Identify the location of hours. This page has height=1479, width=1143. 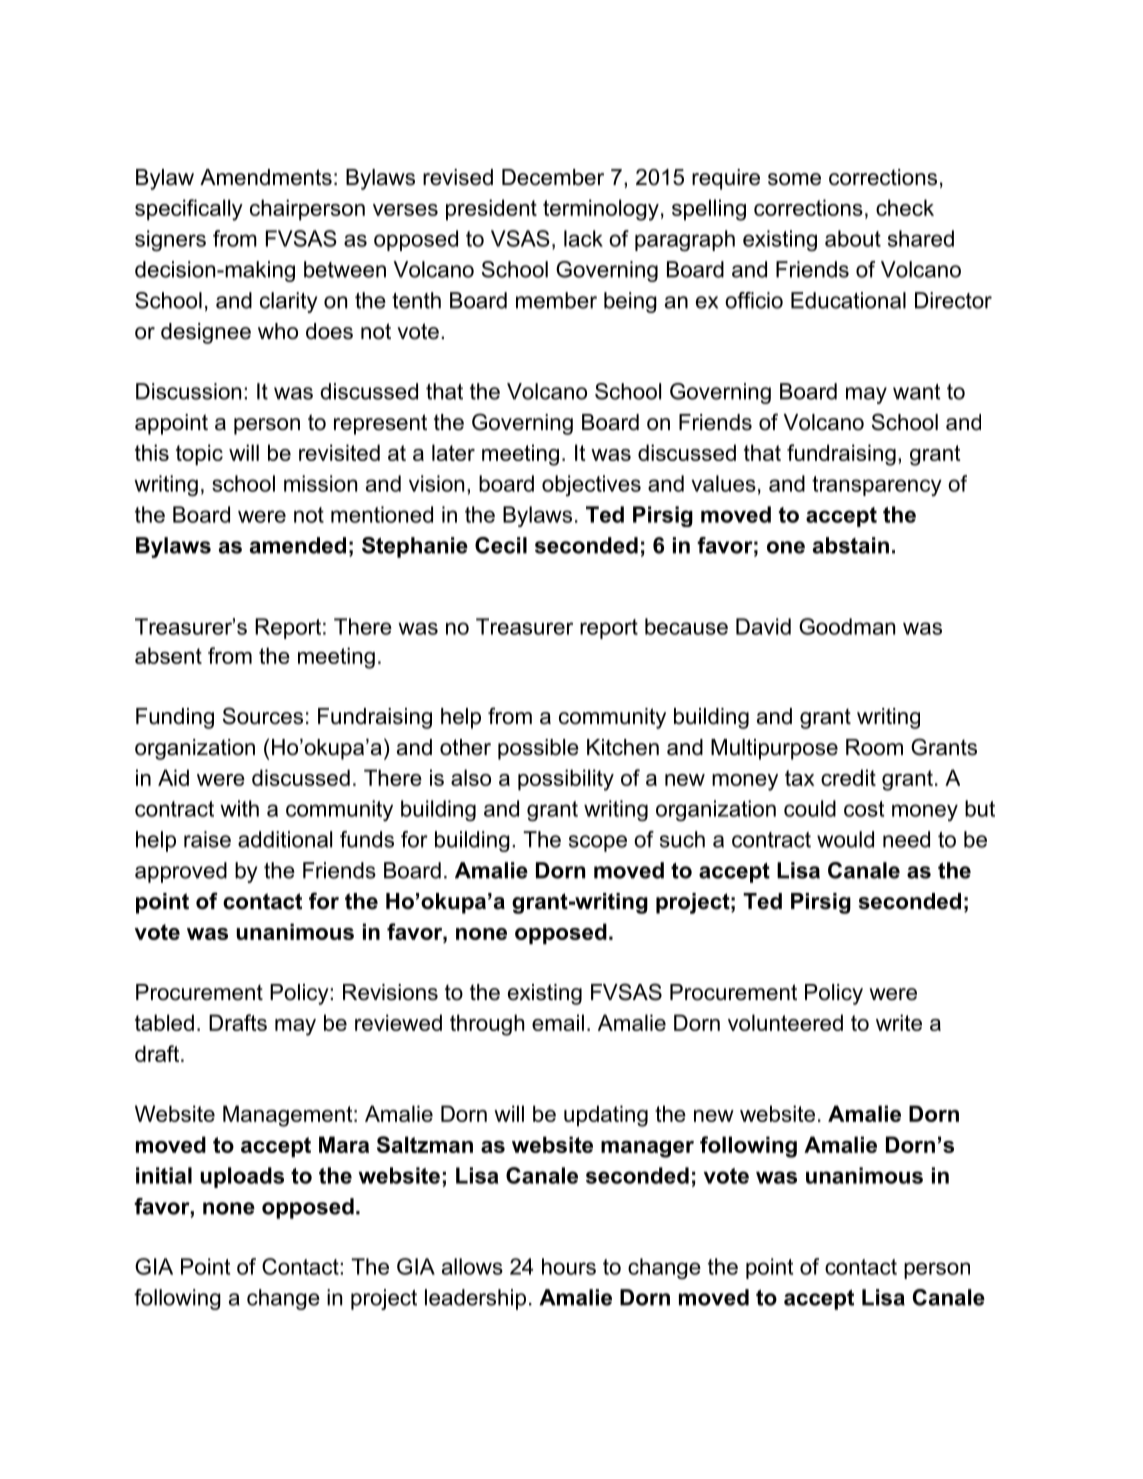
(569, 1266).
